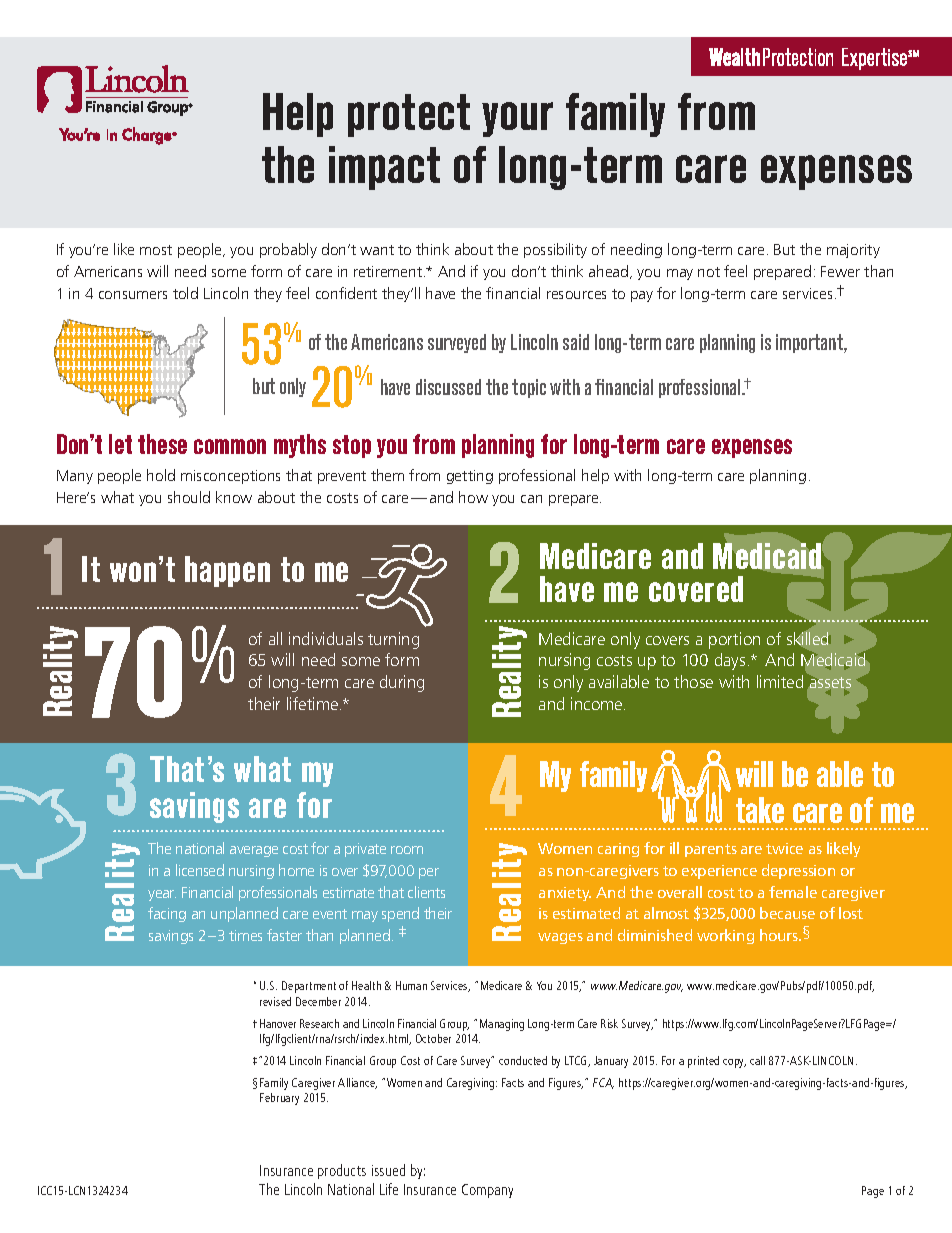 The height and width of the document is (1233, 952). I want to click on important, so click(810, 343).
